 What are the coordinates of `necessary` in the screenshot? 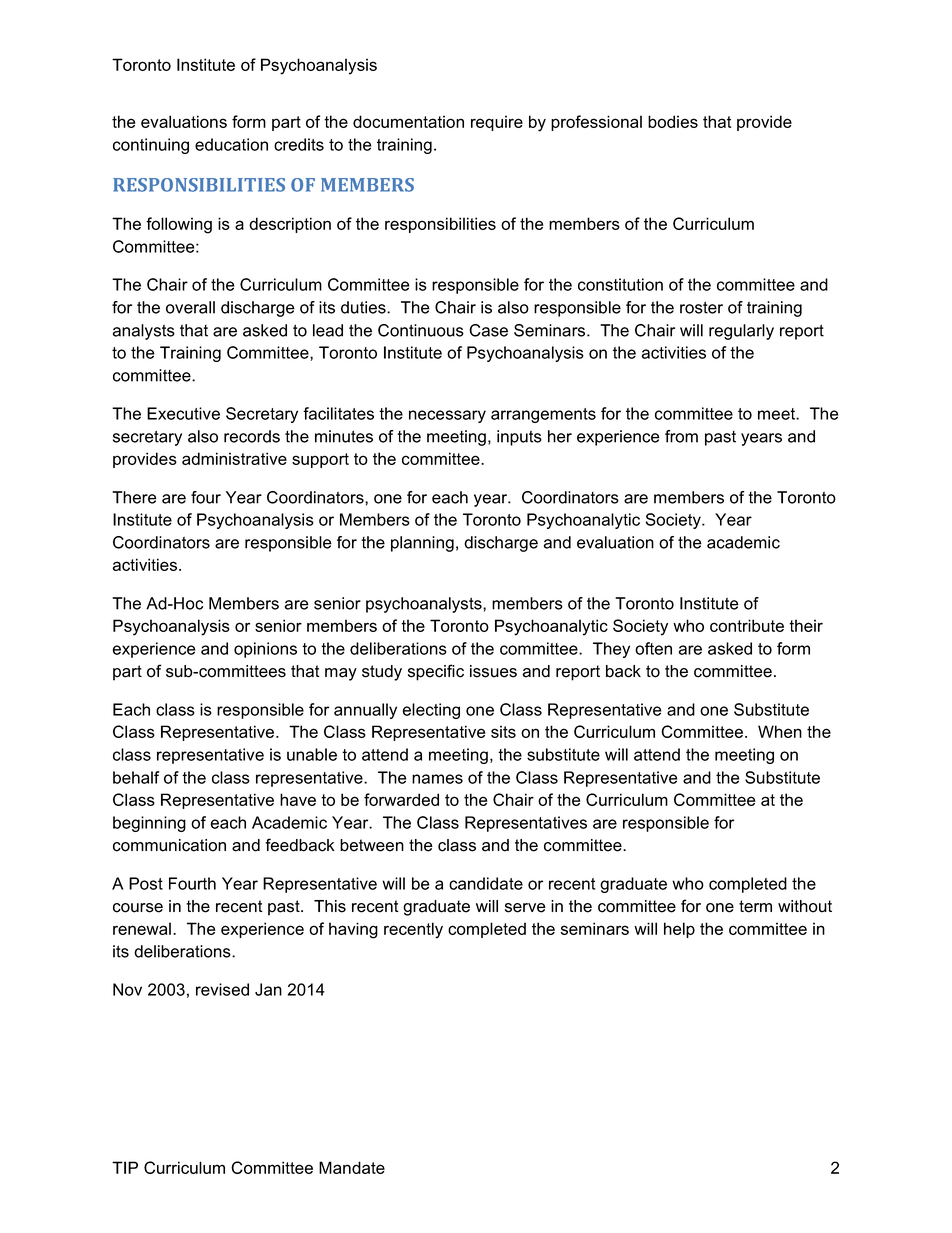 It's located at (447, 416).
